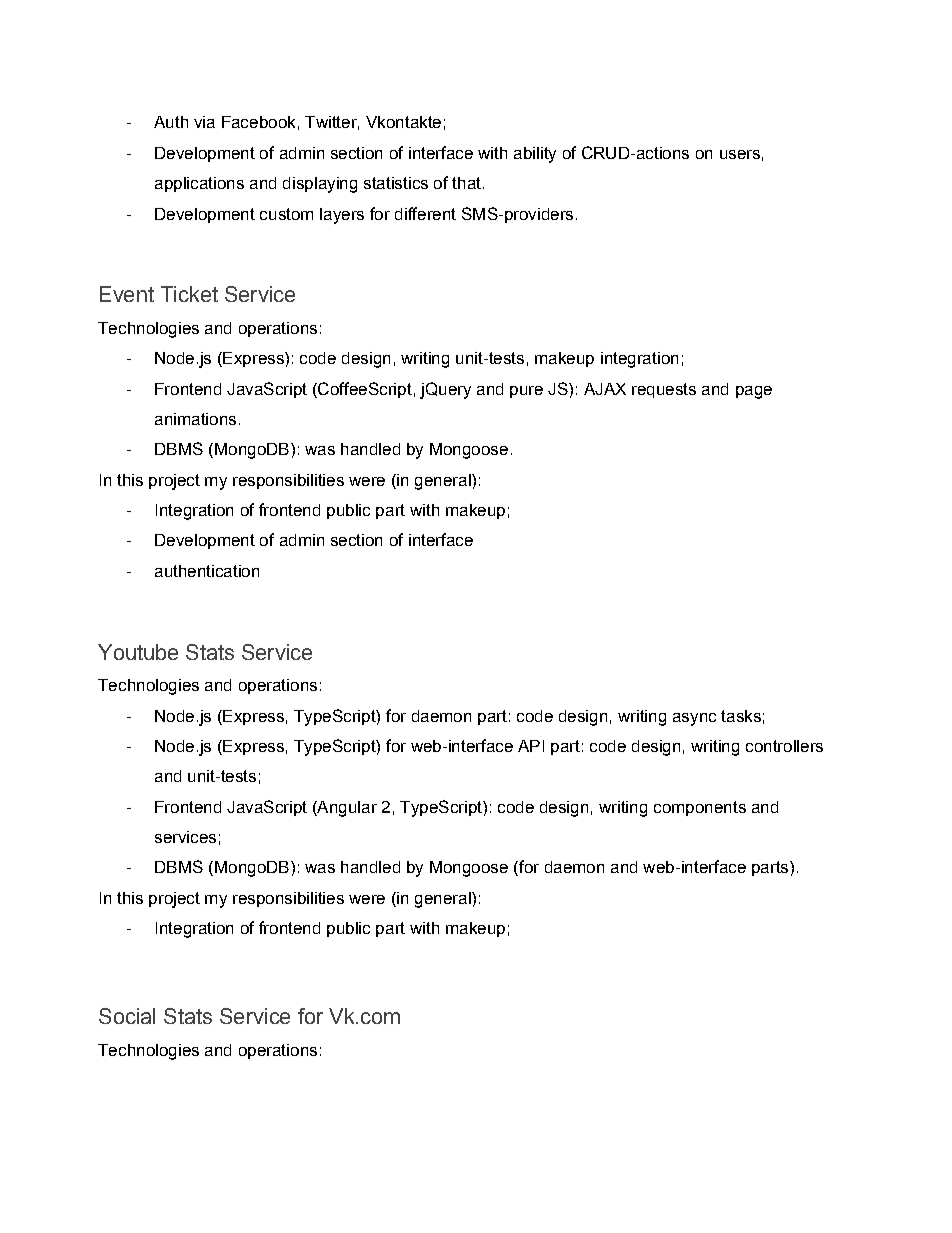 The width and height of the image is (952, 1233). What do you see at coordinates (784, 746) in the image?
I see `controllers` at bounding box center [784, 746].
